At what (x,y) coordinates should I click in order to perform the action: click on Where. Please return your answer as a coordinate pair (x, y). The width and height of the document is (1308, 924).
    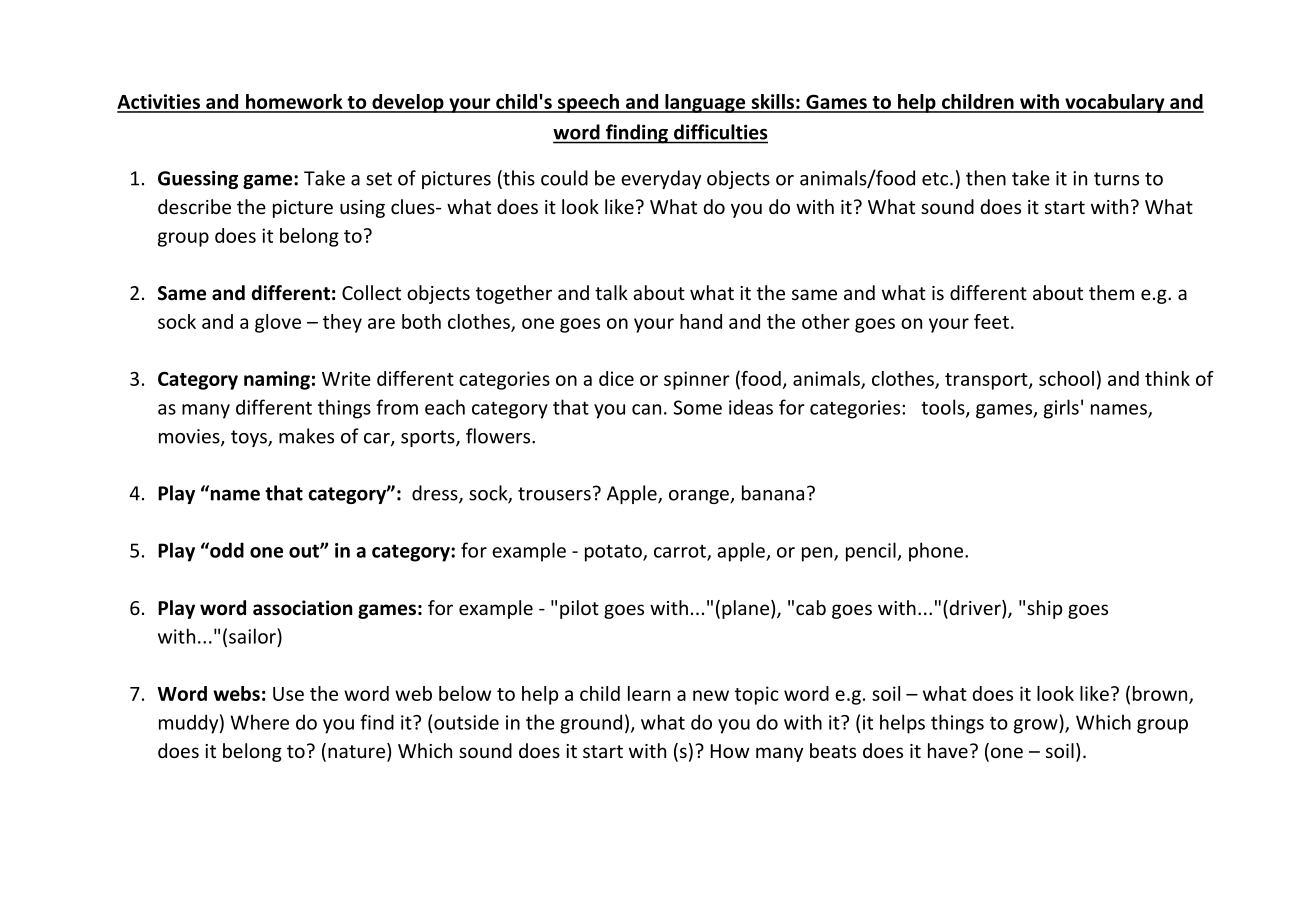
    Looking at the image, I should click on (259, 722).
